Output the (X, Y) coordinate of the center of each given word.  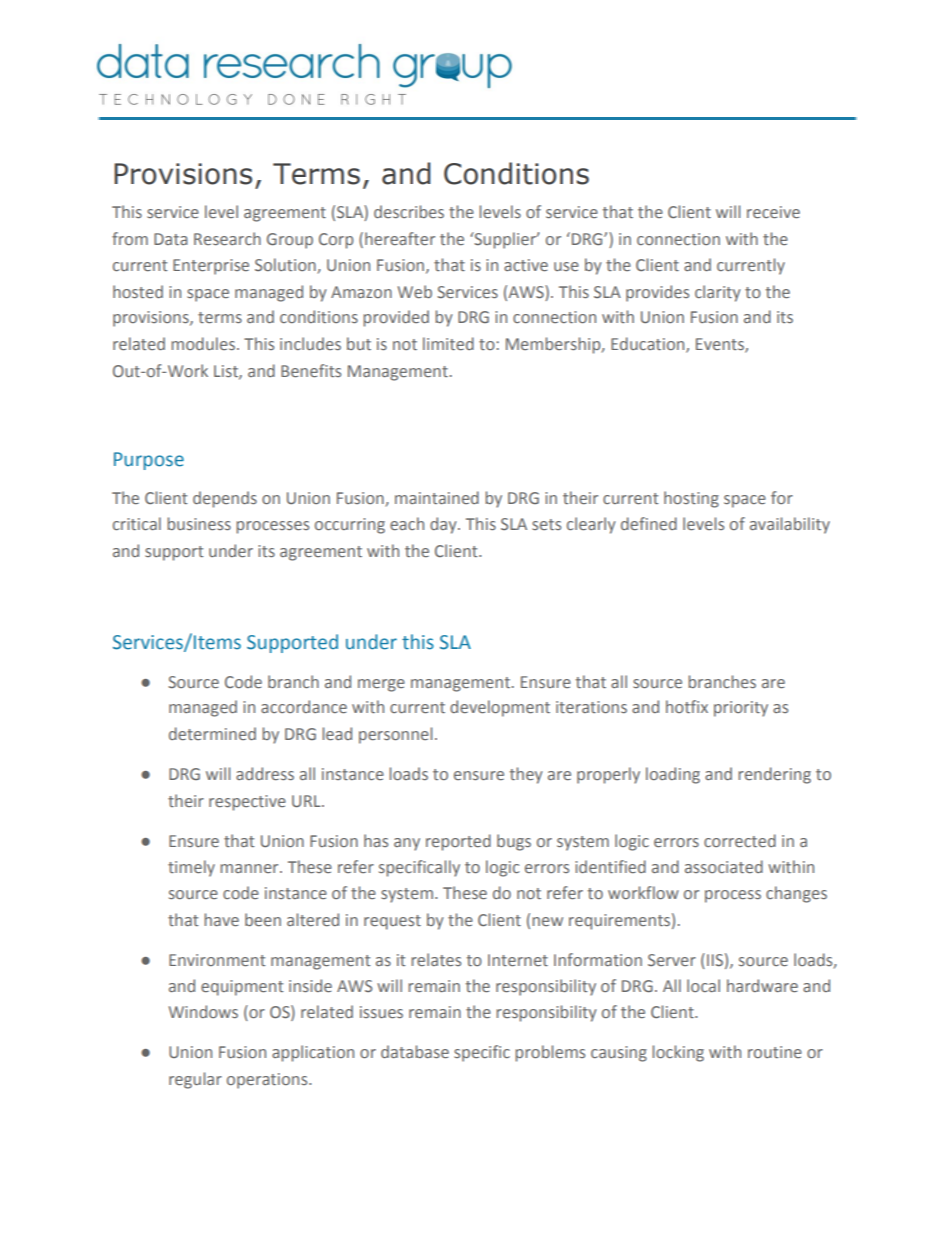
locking (678, 1053)
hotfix (687, 706)
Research (227, 238)
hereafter (400, 238)
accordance (304, 706)
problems (550, 1053)
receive (773, 212)
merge (381, 685)
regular (195, 1080)
